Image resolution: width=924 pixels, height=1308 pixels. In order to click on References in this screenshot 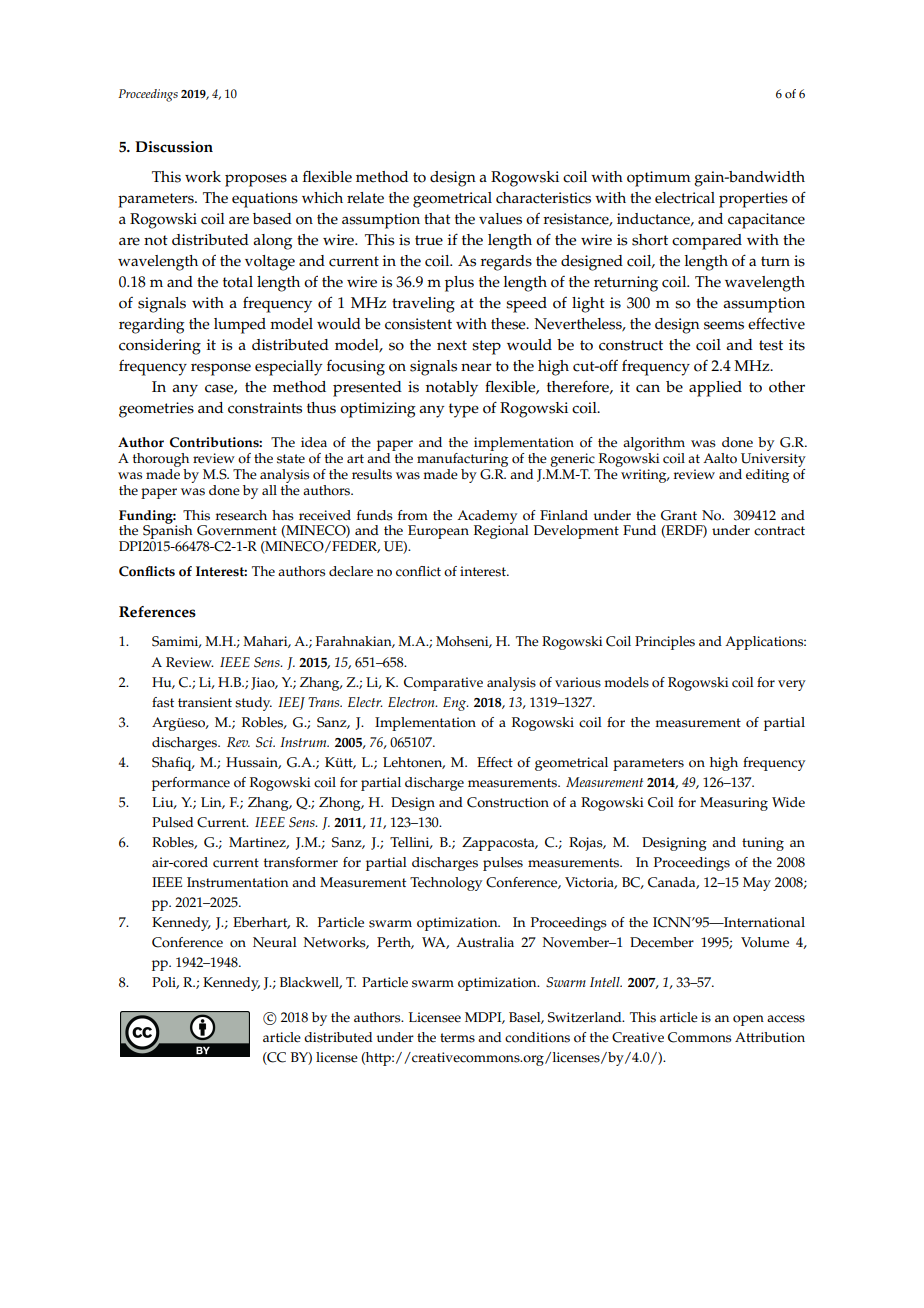, I will do `click(157, 612)`.
